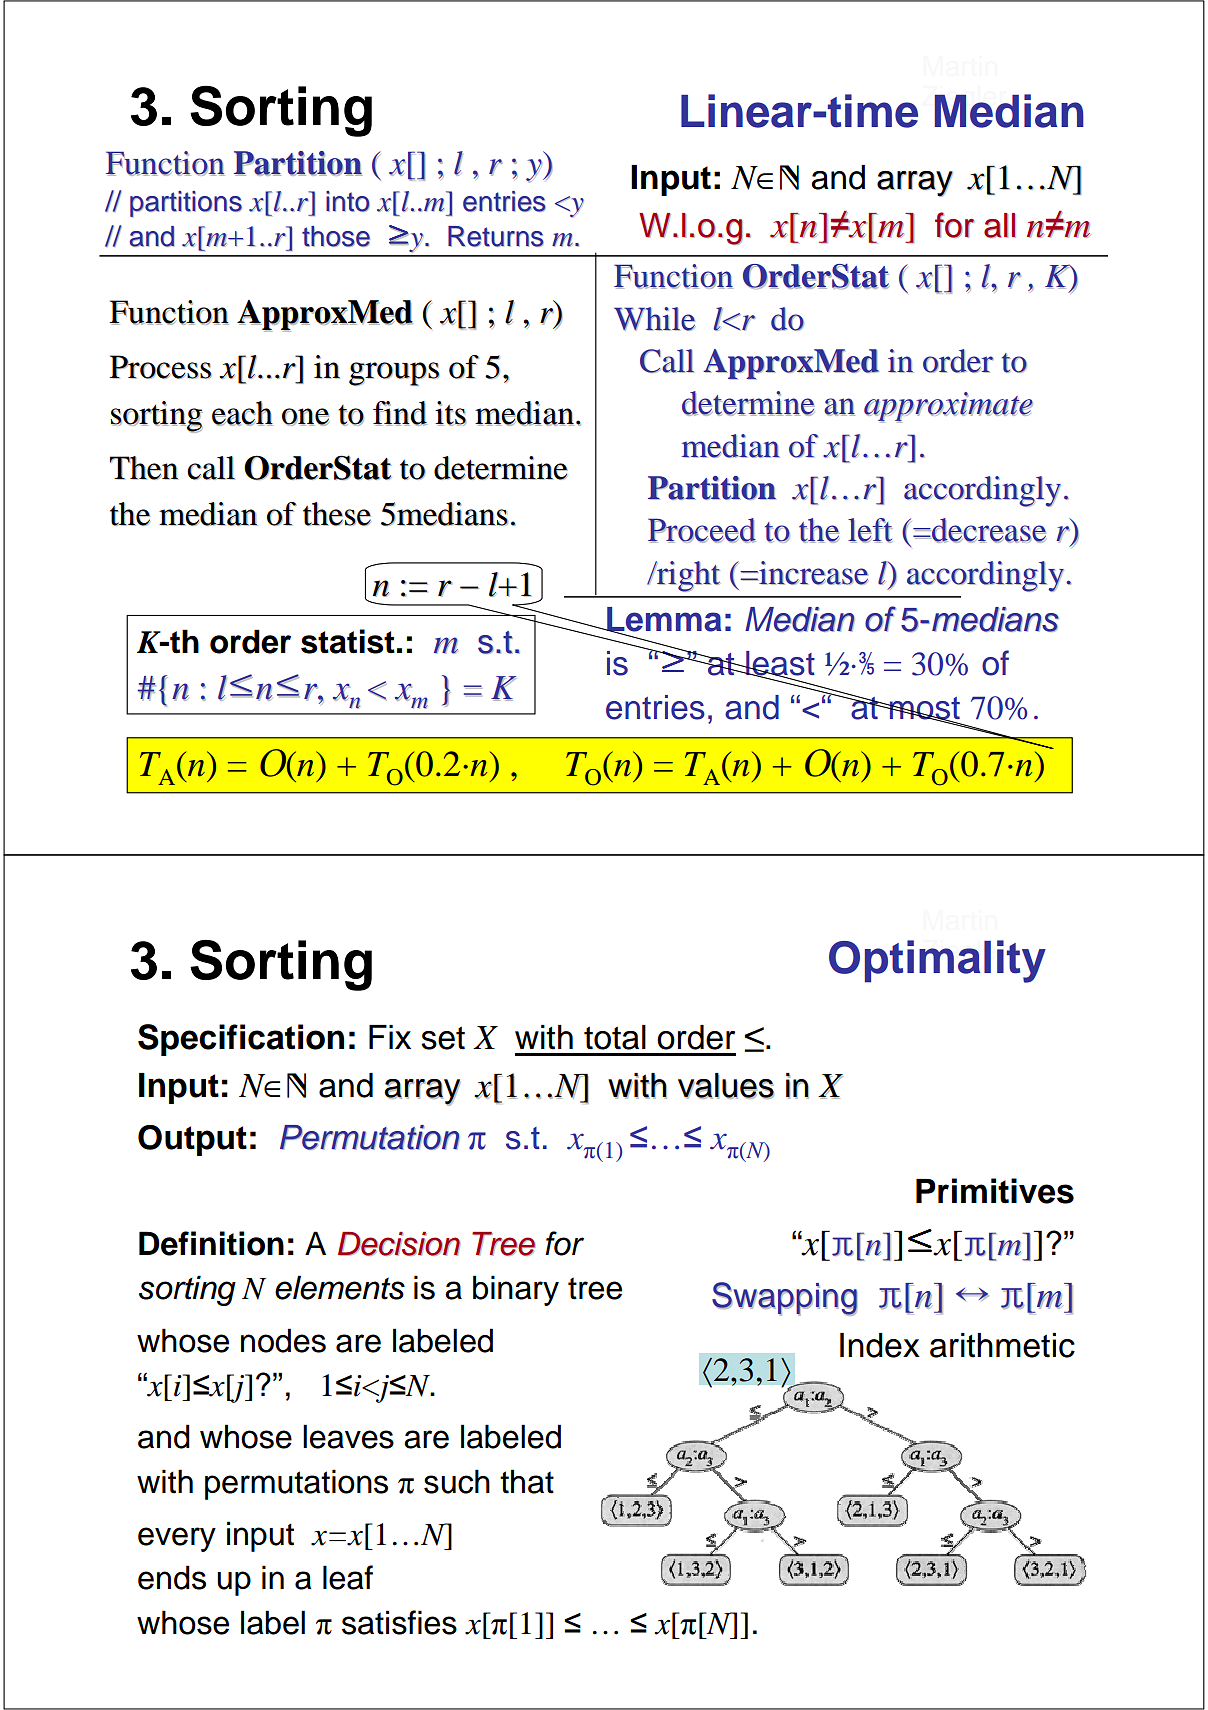  What do you see at coordinates (995, 1191) in the screenshot?
I see `Primitives` at bounding box center [995, 1191].
